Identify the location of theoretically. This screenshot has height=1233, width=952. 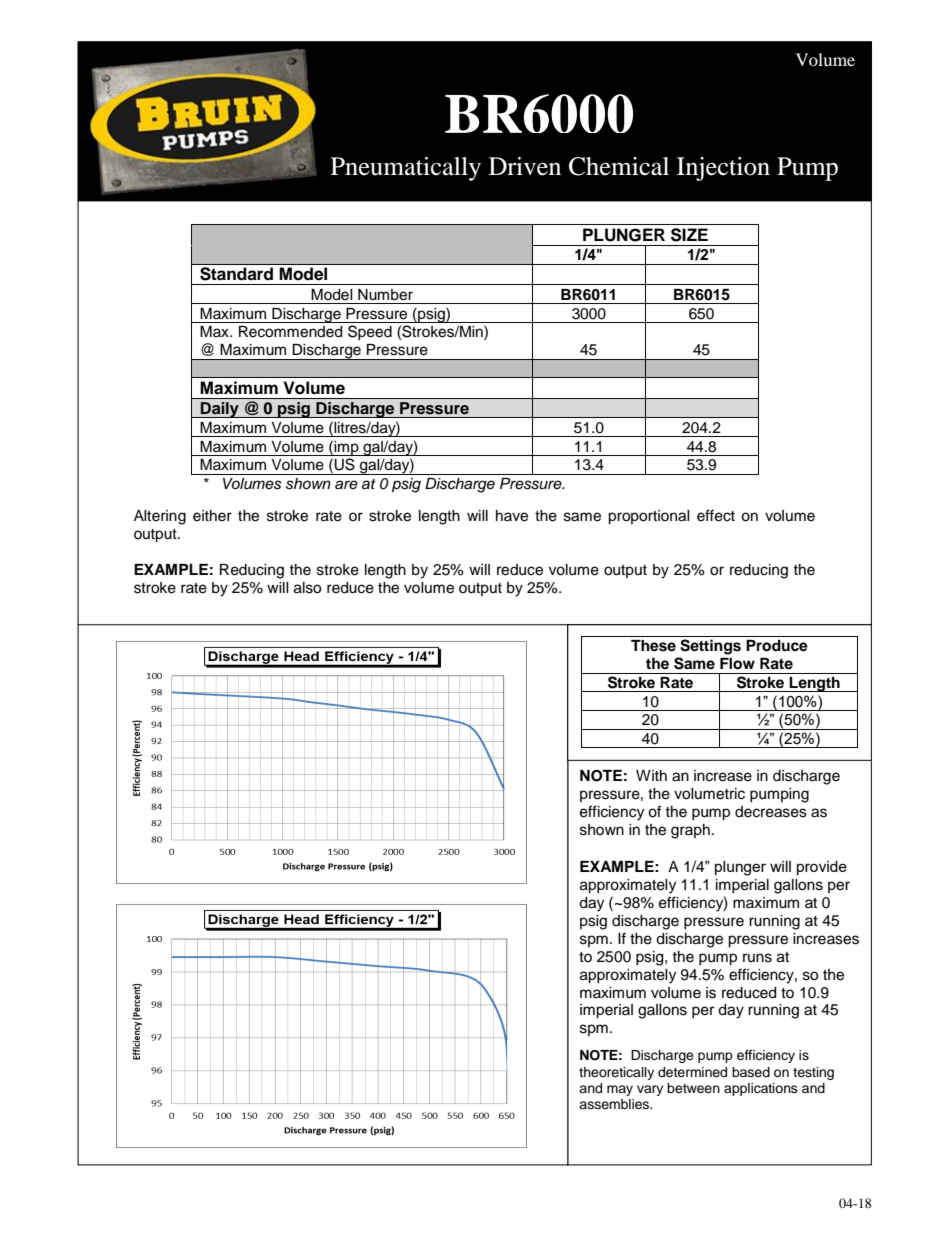
(616, 1073).
